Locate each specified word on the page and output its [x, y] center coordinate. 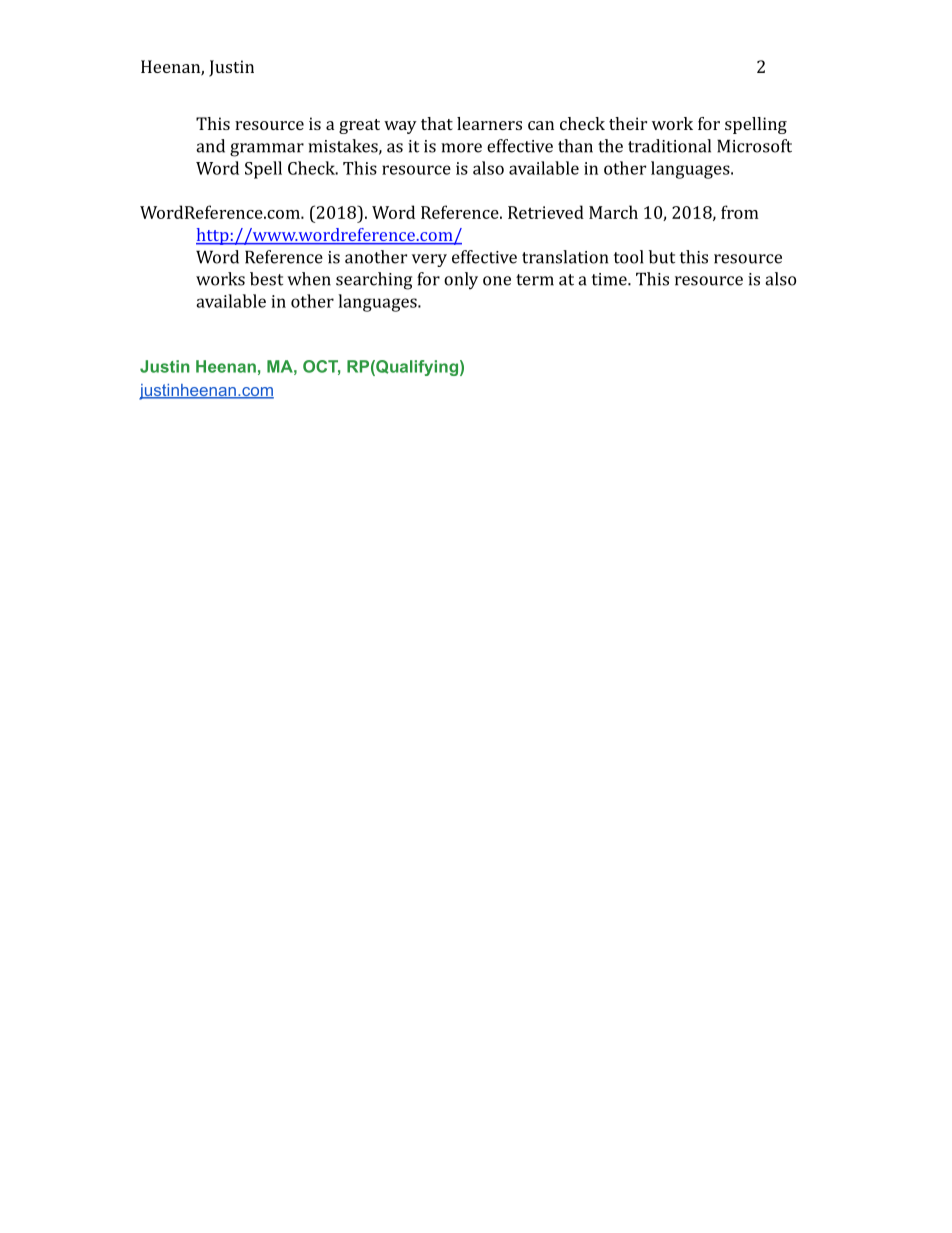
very [429, 260]
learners [489, 123]
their [628, 123]
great [359, 126]
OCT [321, 367]
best [266, 279]
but [662, 257]
